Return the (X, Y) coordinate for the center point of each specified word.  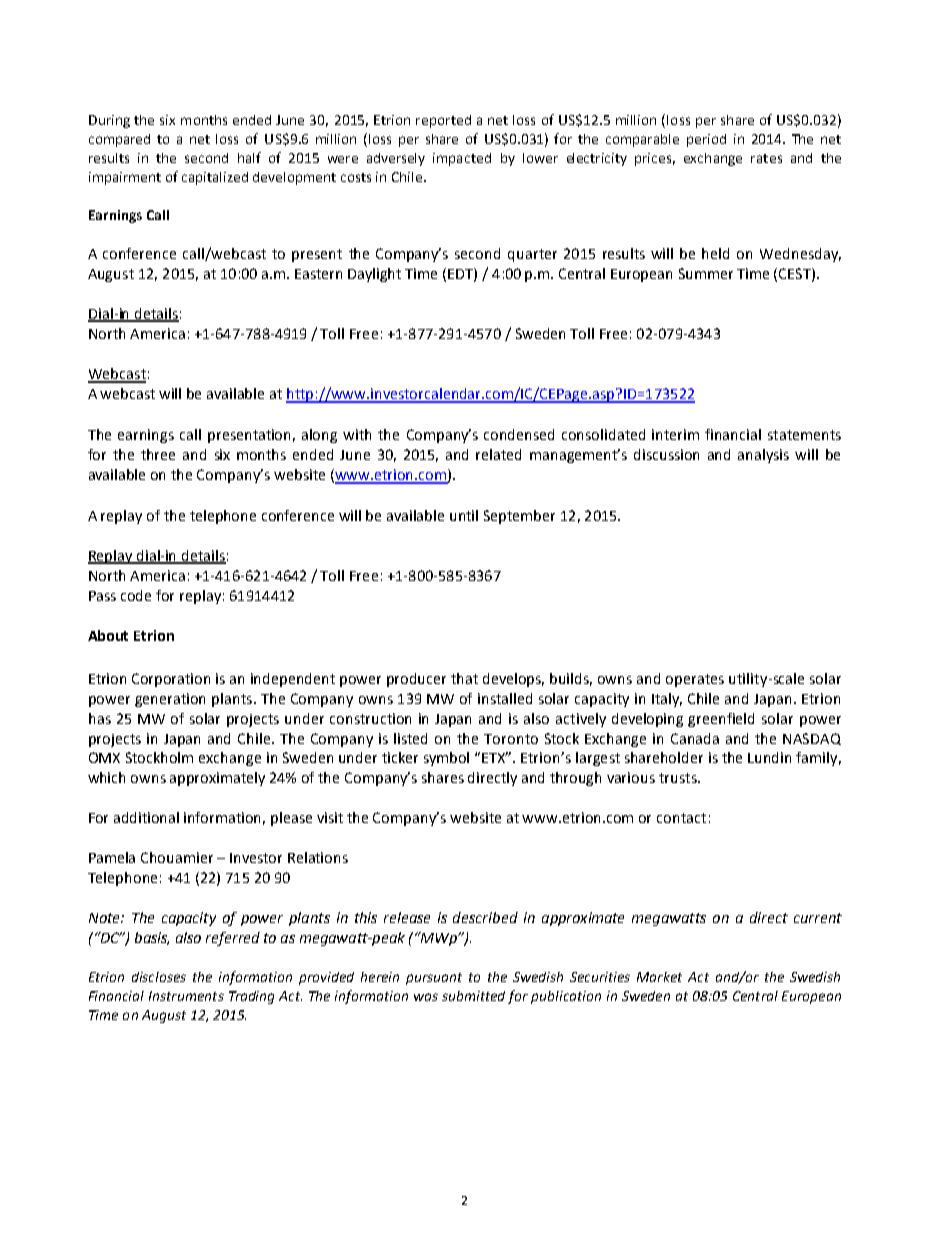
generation (170, 700)
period (706, 140)
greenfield (721, 720)
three (158, 454)
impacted (462, 159)
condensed (519, 434)
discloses (159, 977)
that (464, 678)
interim (675, 434)
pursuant (434, 979)
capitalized (215, 178)
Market (659, 977)
